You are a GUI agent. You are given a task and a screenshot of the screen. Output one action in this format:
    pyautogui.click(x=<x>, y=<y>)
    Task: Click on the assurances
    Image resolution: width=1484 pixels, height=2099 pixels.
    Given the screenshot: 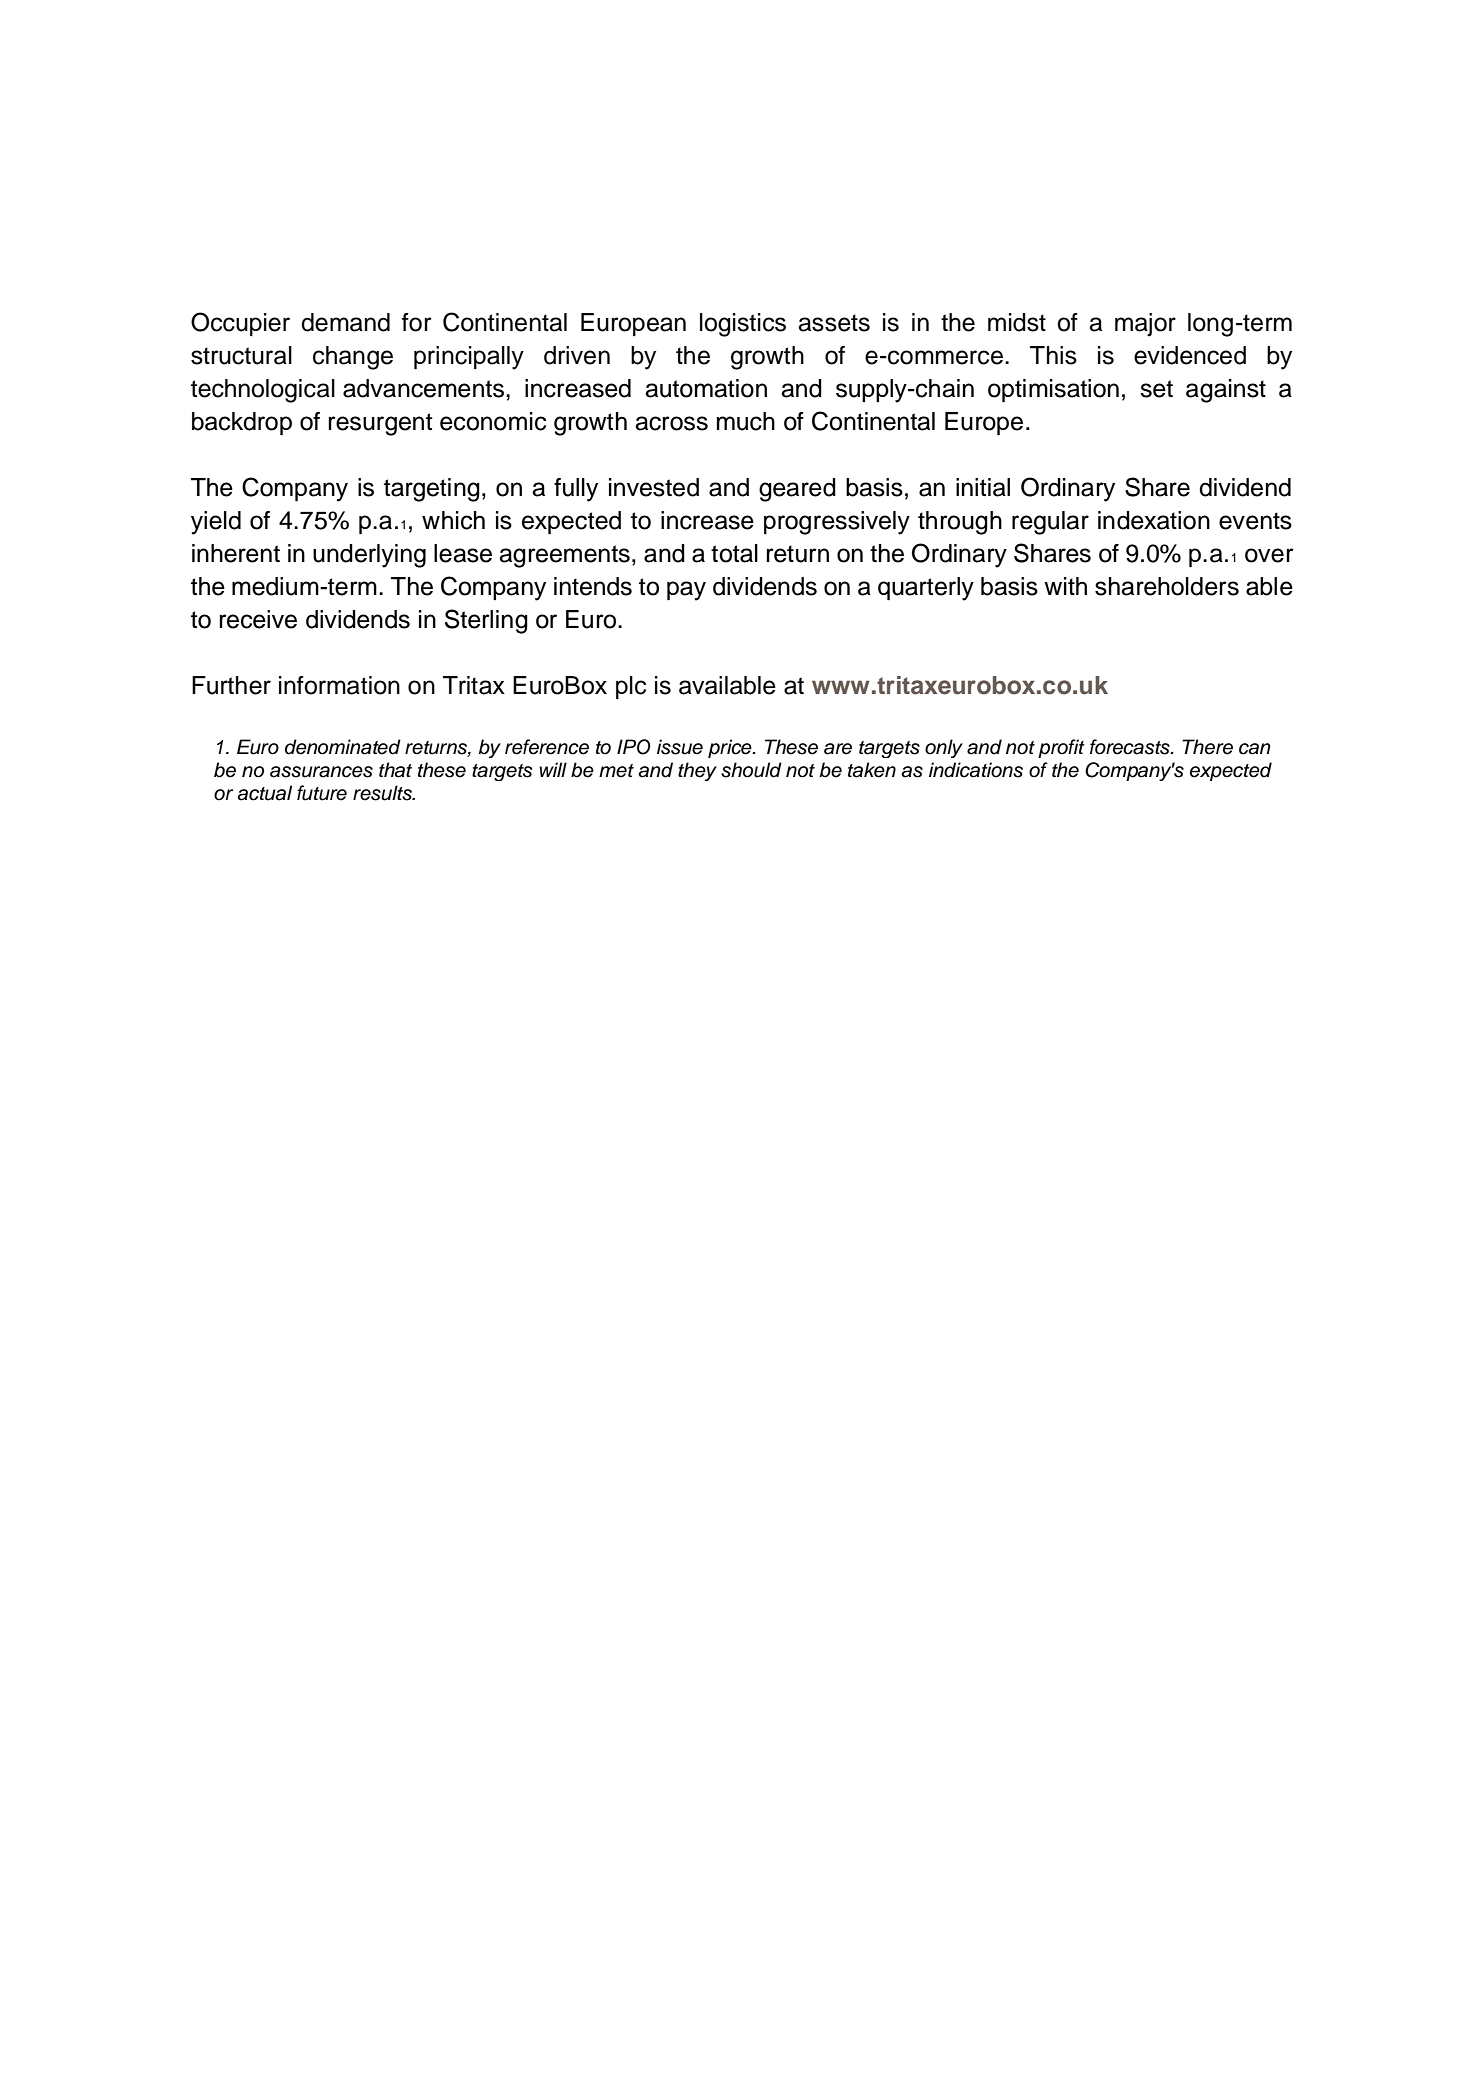 What is the action you would take?
    pyautogui.click(x=321, y=772)
